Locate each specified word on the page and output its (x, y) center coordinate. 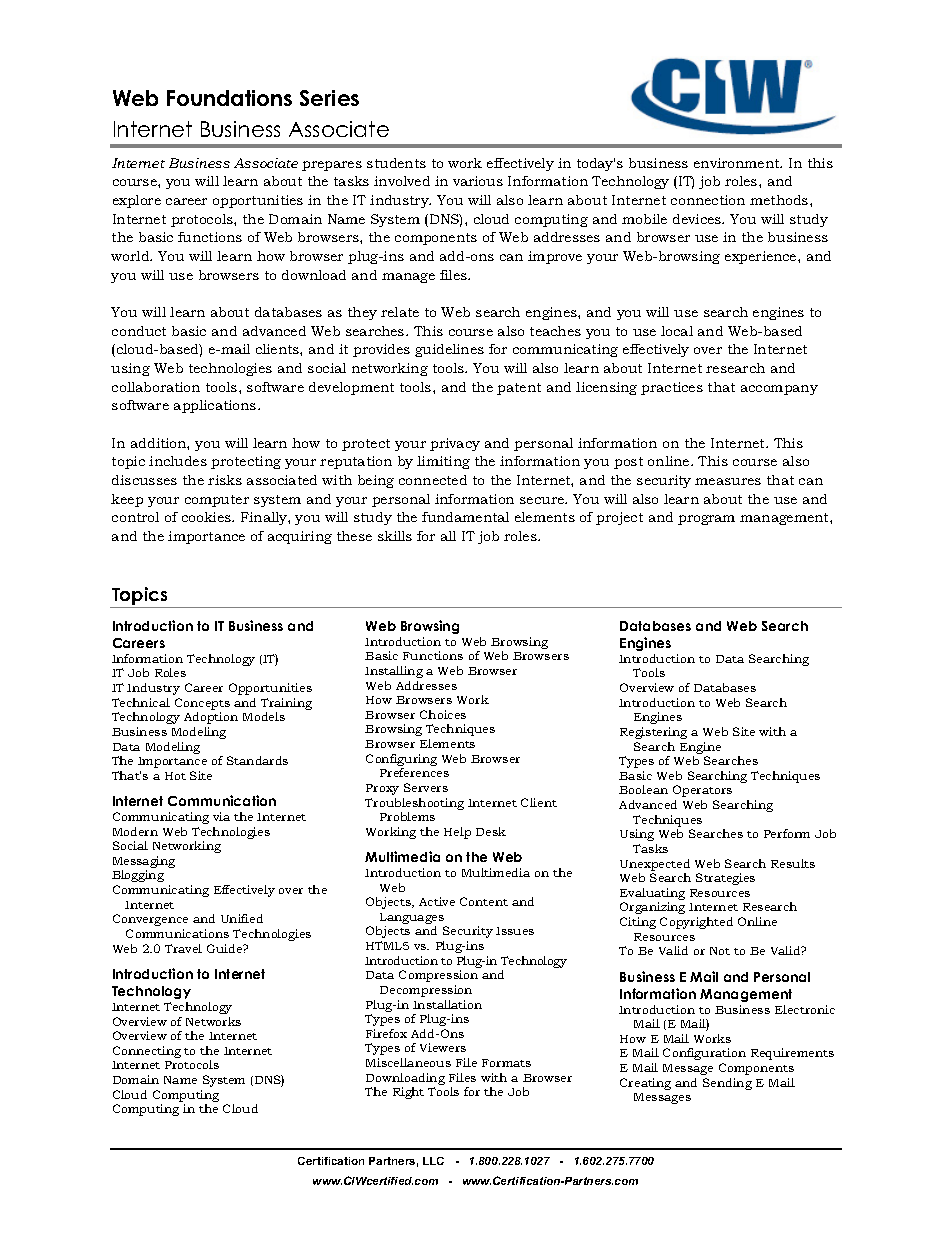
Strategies (725, 879)
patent (519, 389)
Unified (242, 918)
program (706, 520)
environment (738, 163)
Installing (394, 672)
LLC (433, 1161)
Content (484, 901)
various (478, 181)
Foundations (229, 98)
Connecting (147, 1052)
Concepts (202, 704)
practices (672, 388)
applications (216, 406)
